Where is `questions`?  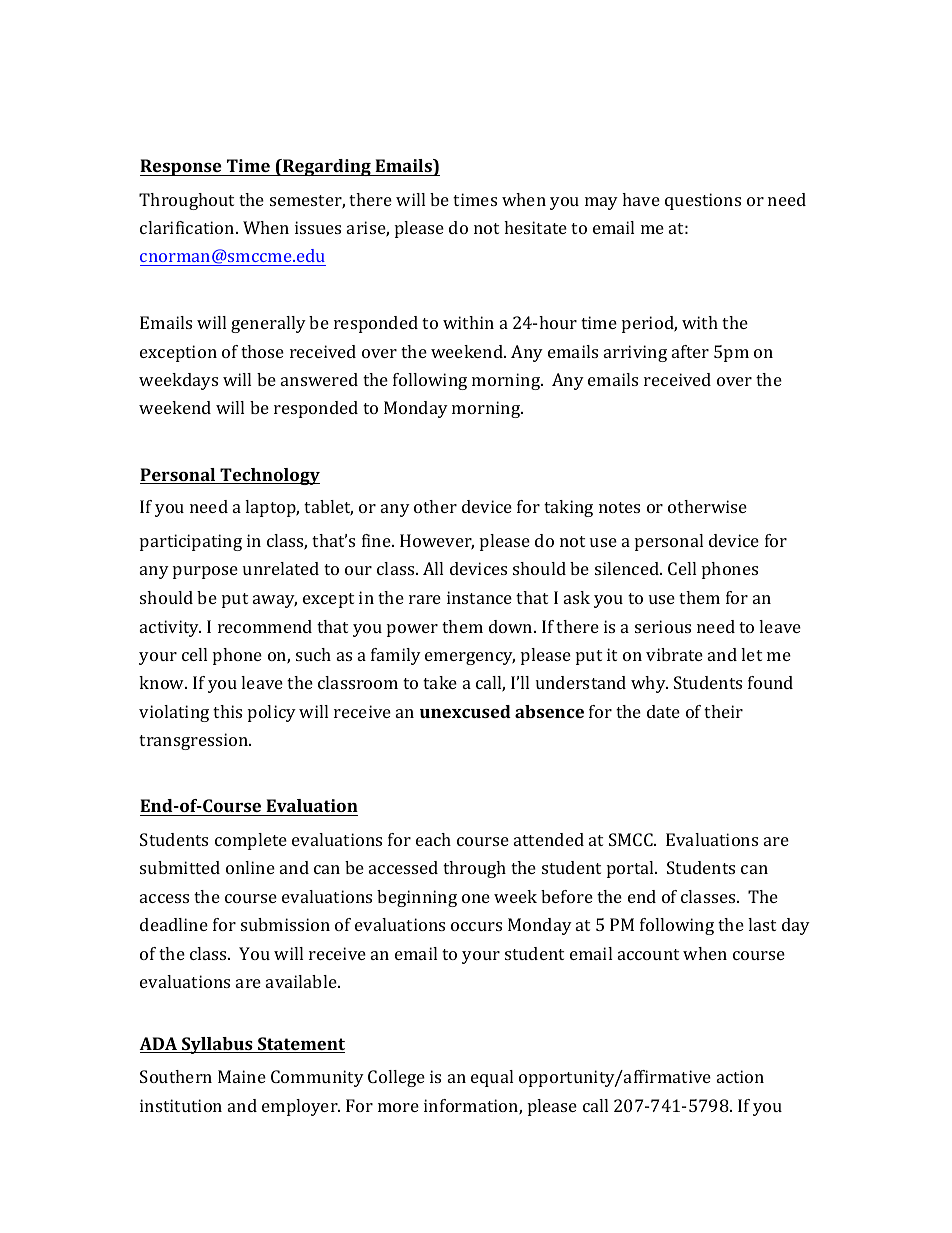 questions is located at coordinates (703, 201).
